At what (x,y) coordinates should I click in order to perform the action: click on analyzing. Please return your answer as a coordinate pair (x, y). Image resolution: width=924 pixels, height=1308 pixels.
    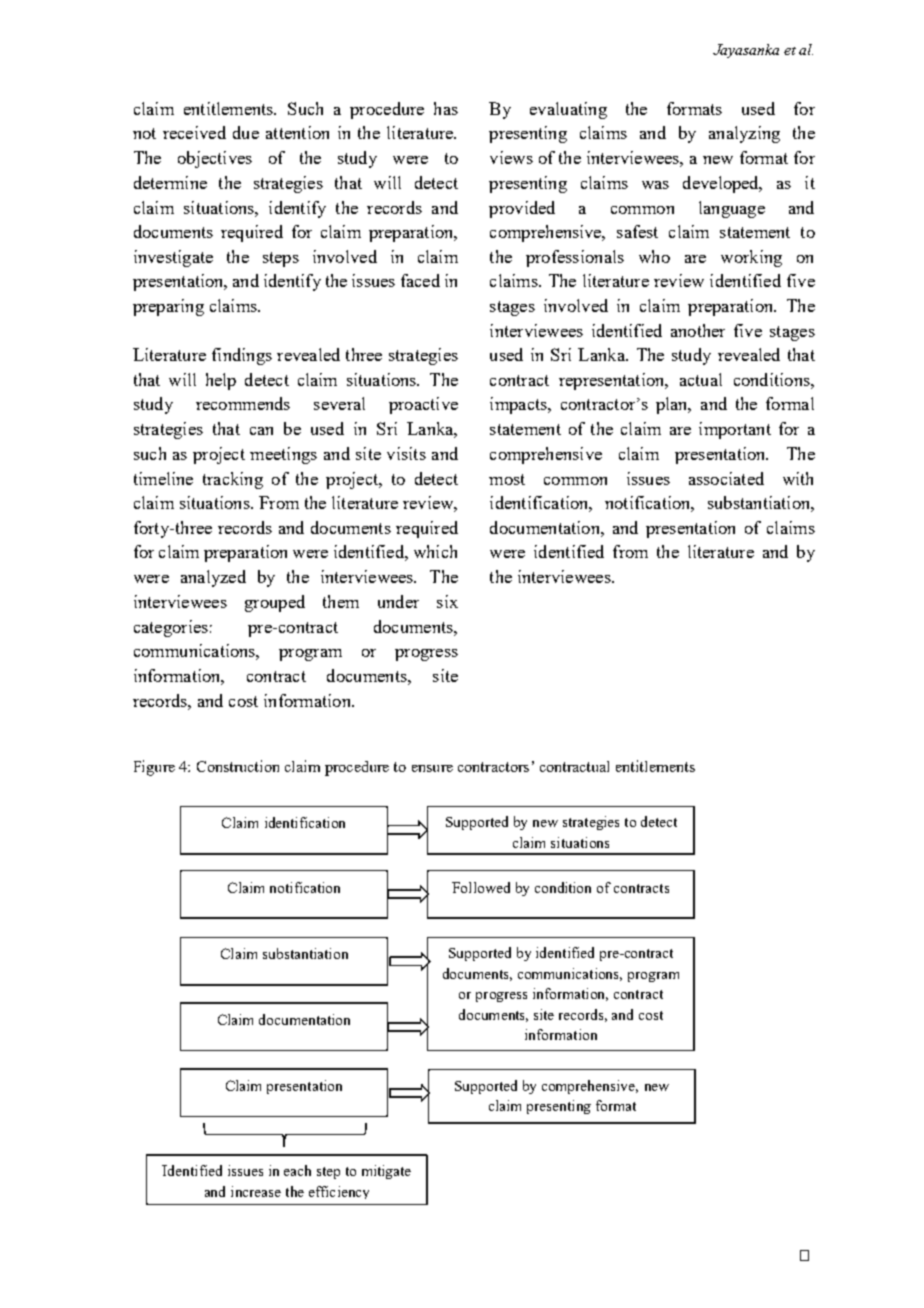
    Looking at the image, I should click on (744, 134).
